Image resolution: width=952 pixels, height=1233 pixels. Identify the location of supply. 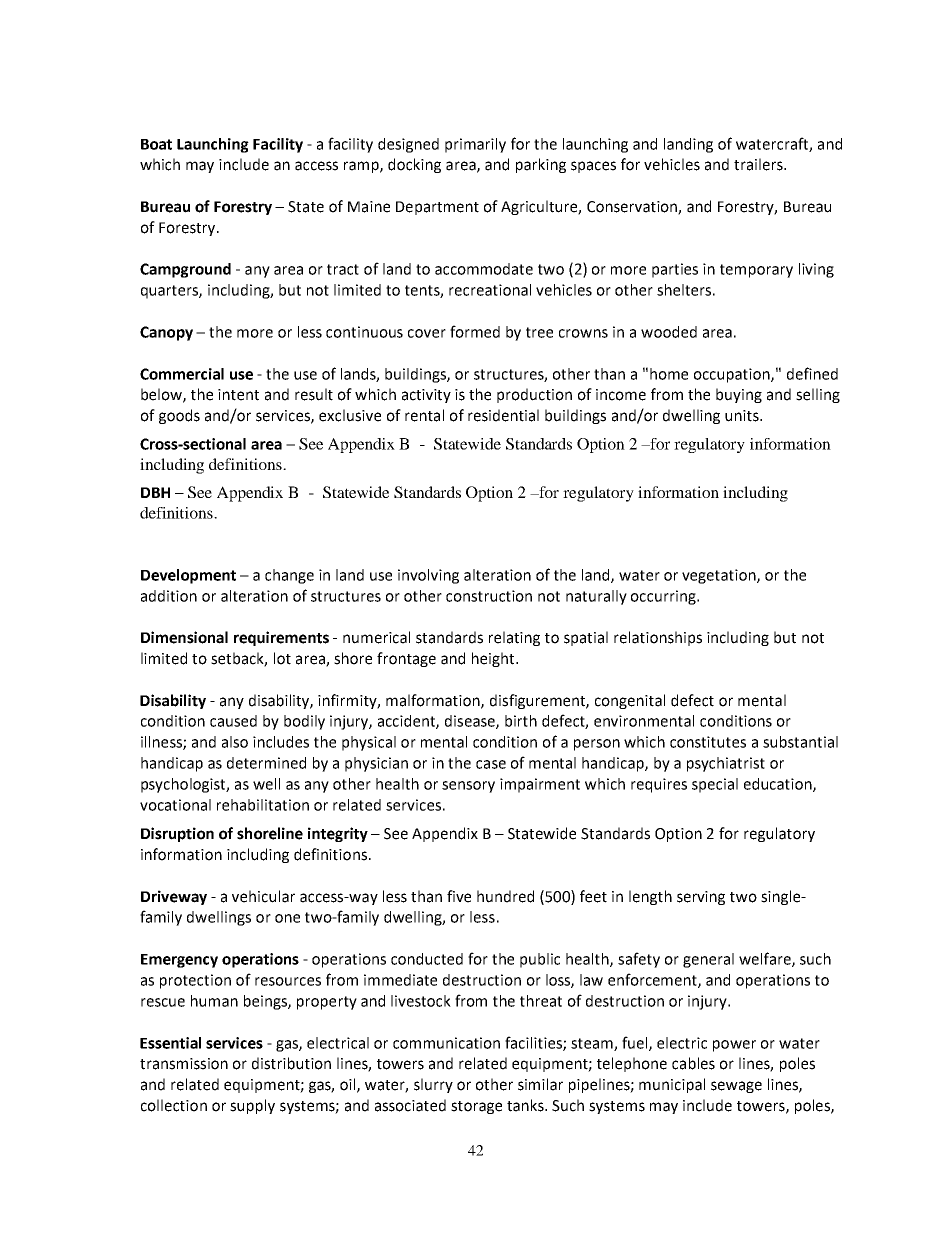
(252, 1106).
